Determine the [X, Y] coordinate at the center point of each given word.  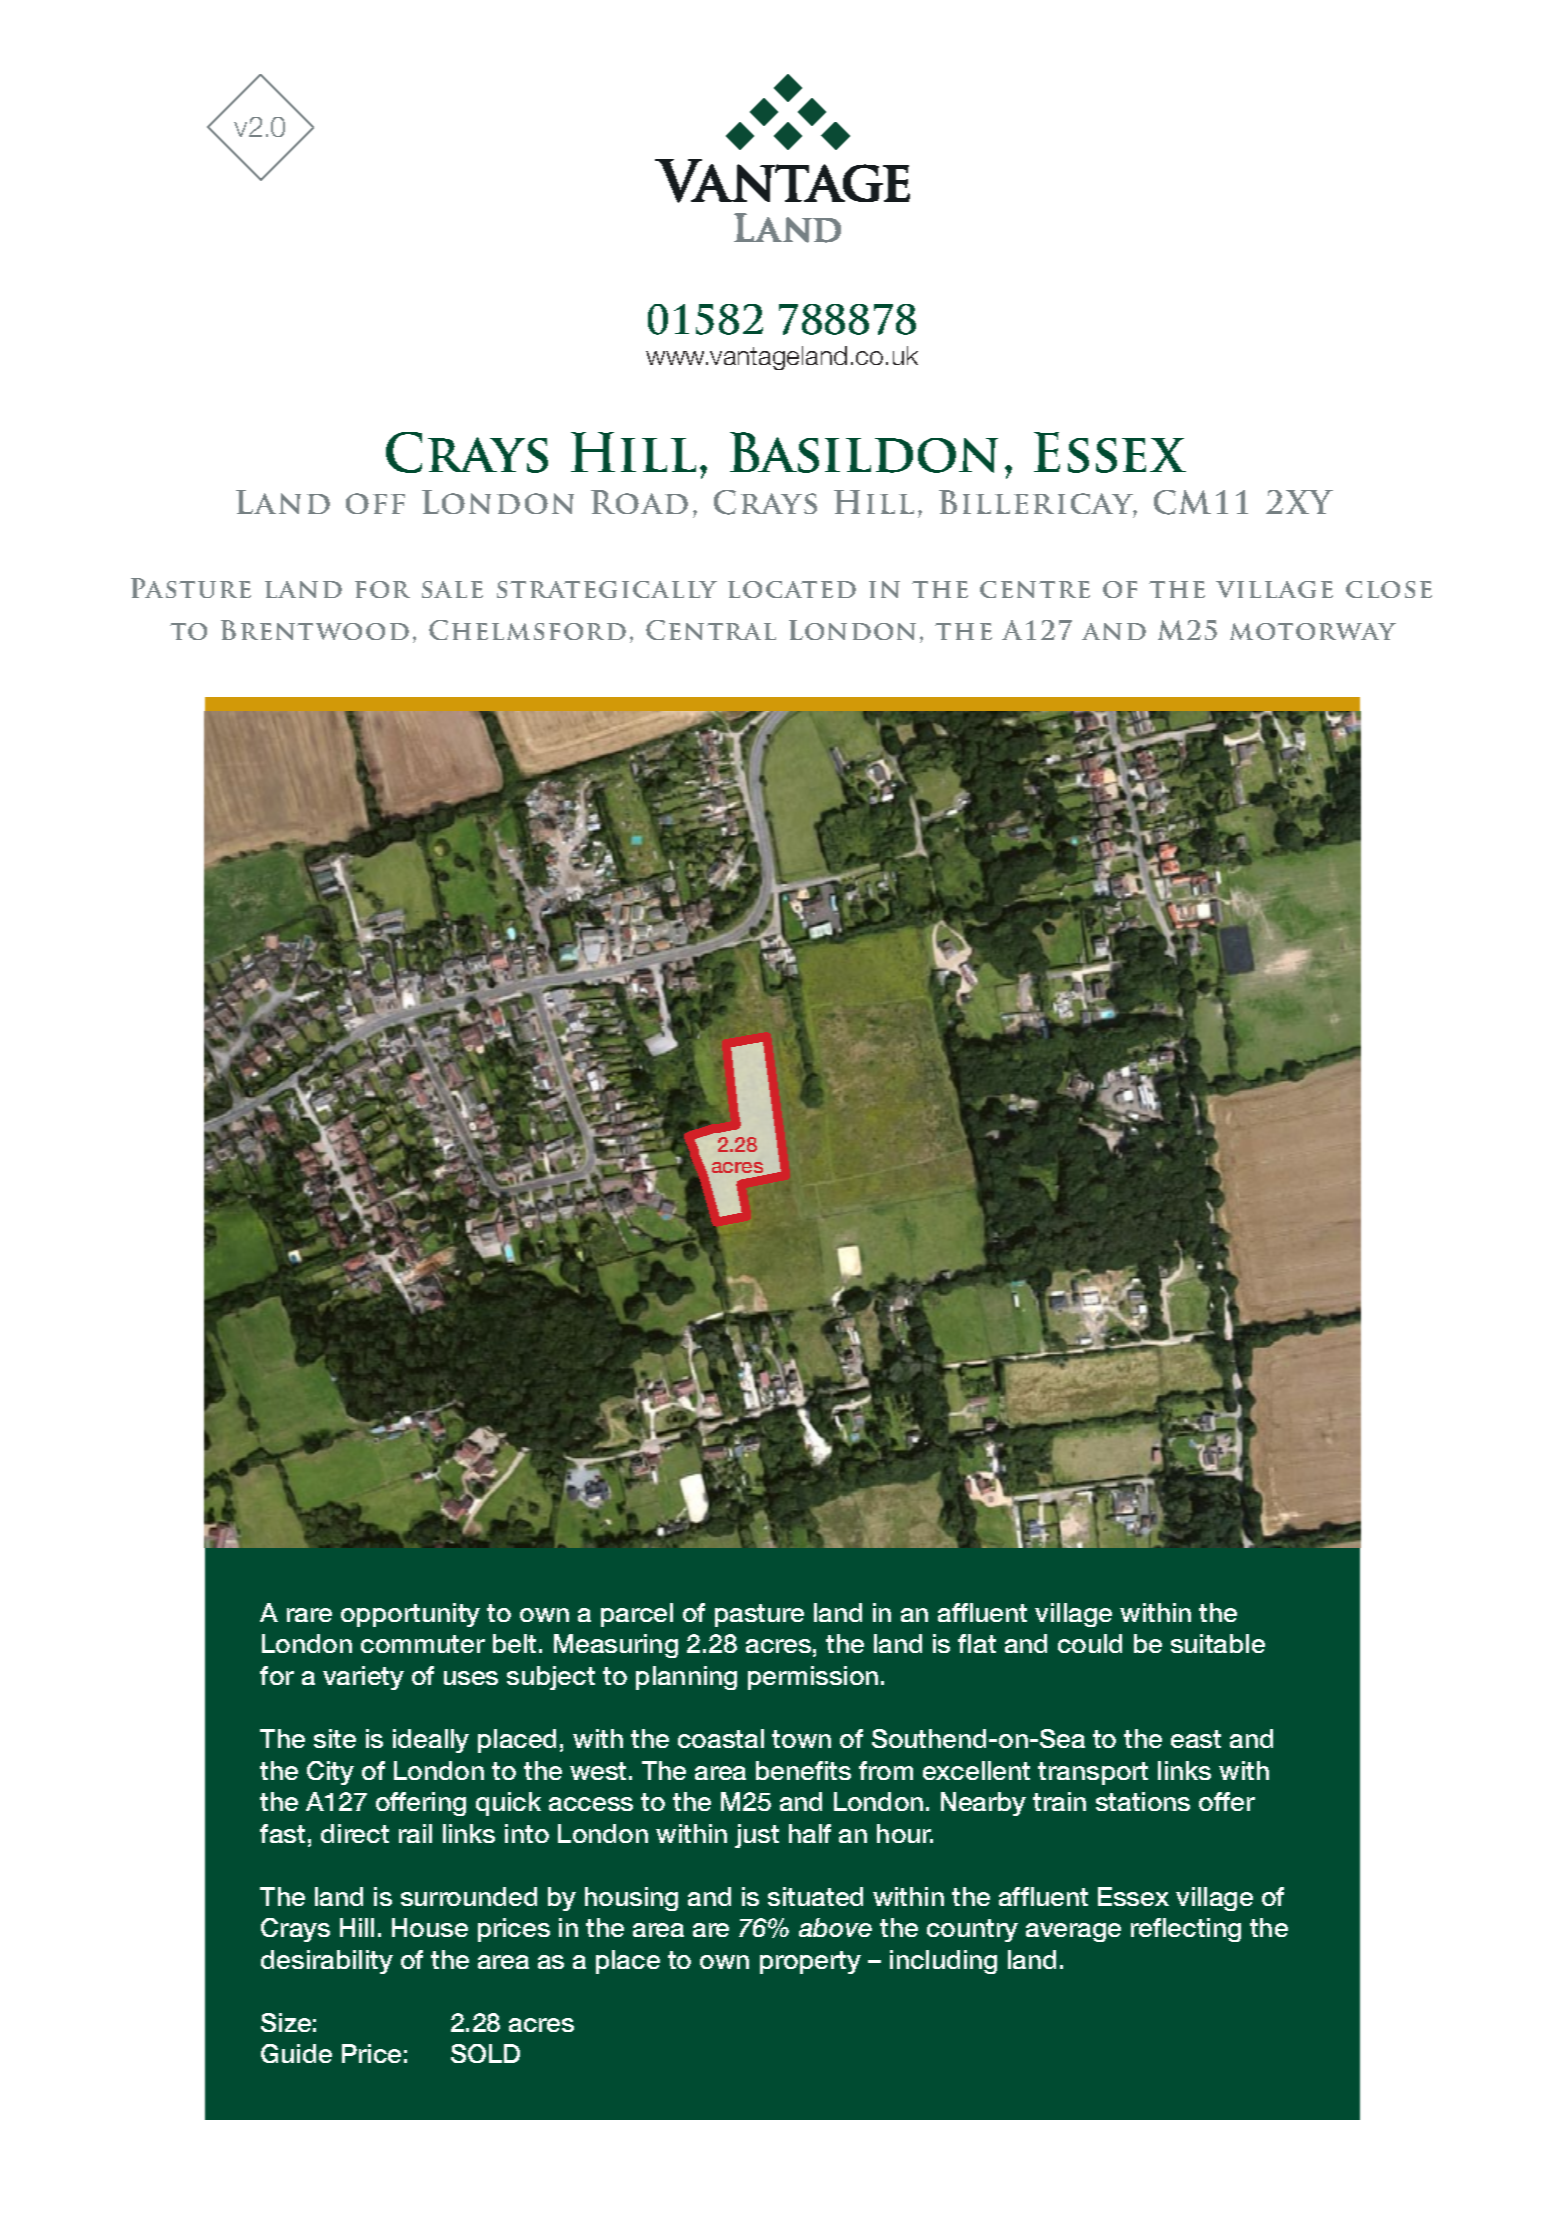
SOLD [485, 2053]
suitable [1218, 1643]
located [792, 589]
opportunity [410, 1615]
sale [452, 589]
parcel [637, 1615]
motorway [1313, 631]
